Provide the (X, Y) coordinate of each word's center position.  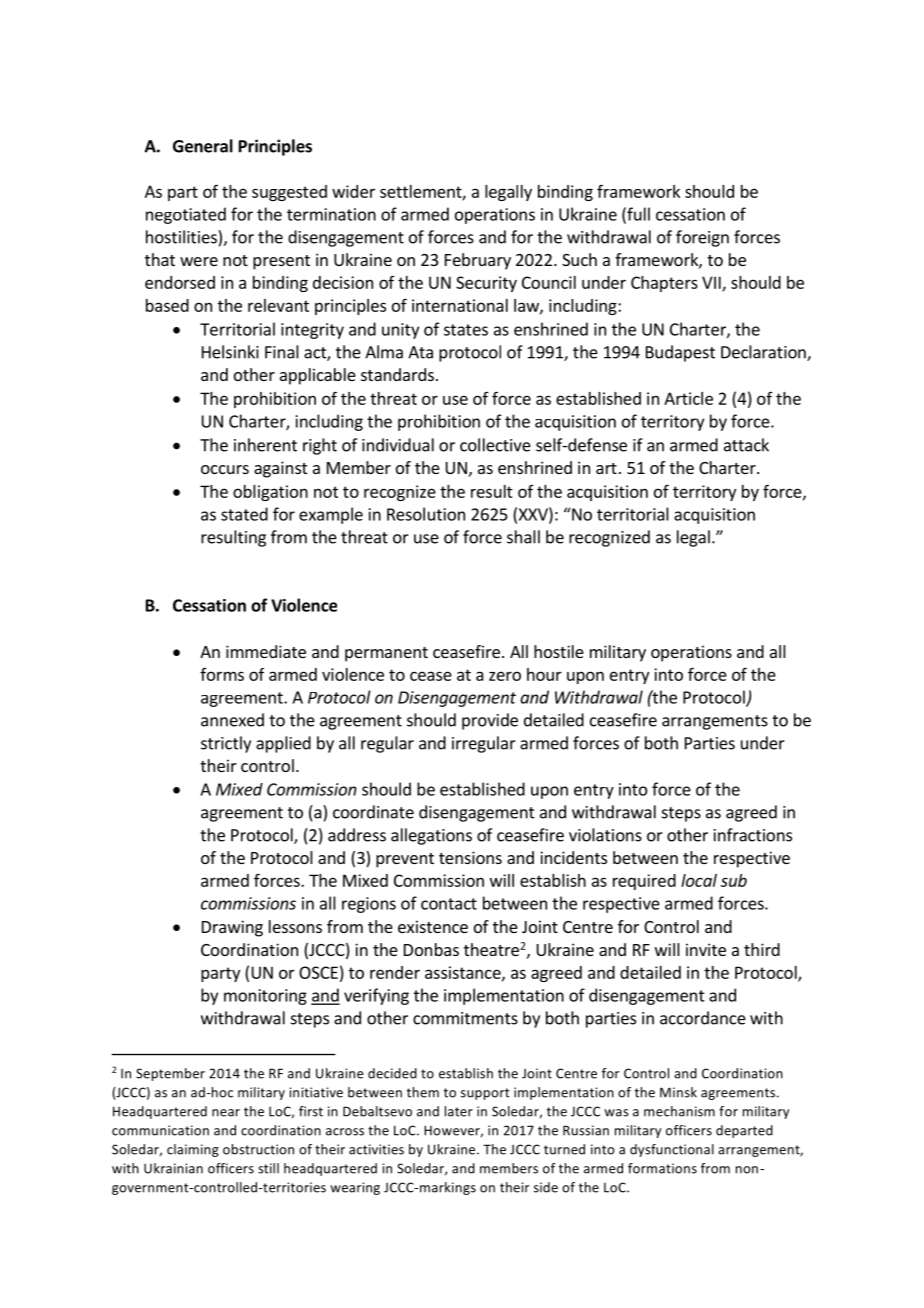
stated (244, 514)
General (203, 146)
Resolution (426, 514)
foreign (702, 238)
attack (746, 445)
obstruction (258, 1149)
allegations (431, 836)
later (459, 1111)
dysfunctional (672, 1150)
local (699, 880)
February (478, 261)
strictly (226, 744)
